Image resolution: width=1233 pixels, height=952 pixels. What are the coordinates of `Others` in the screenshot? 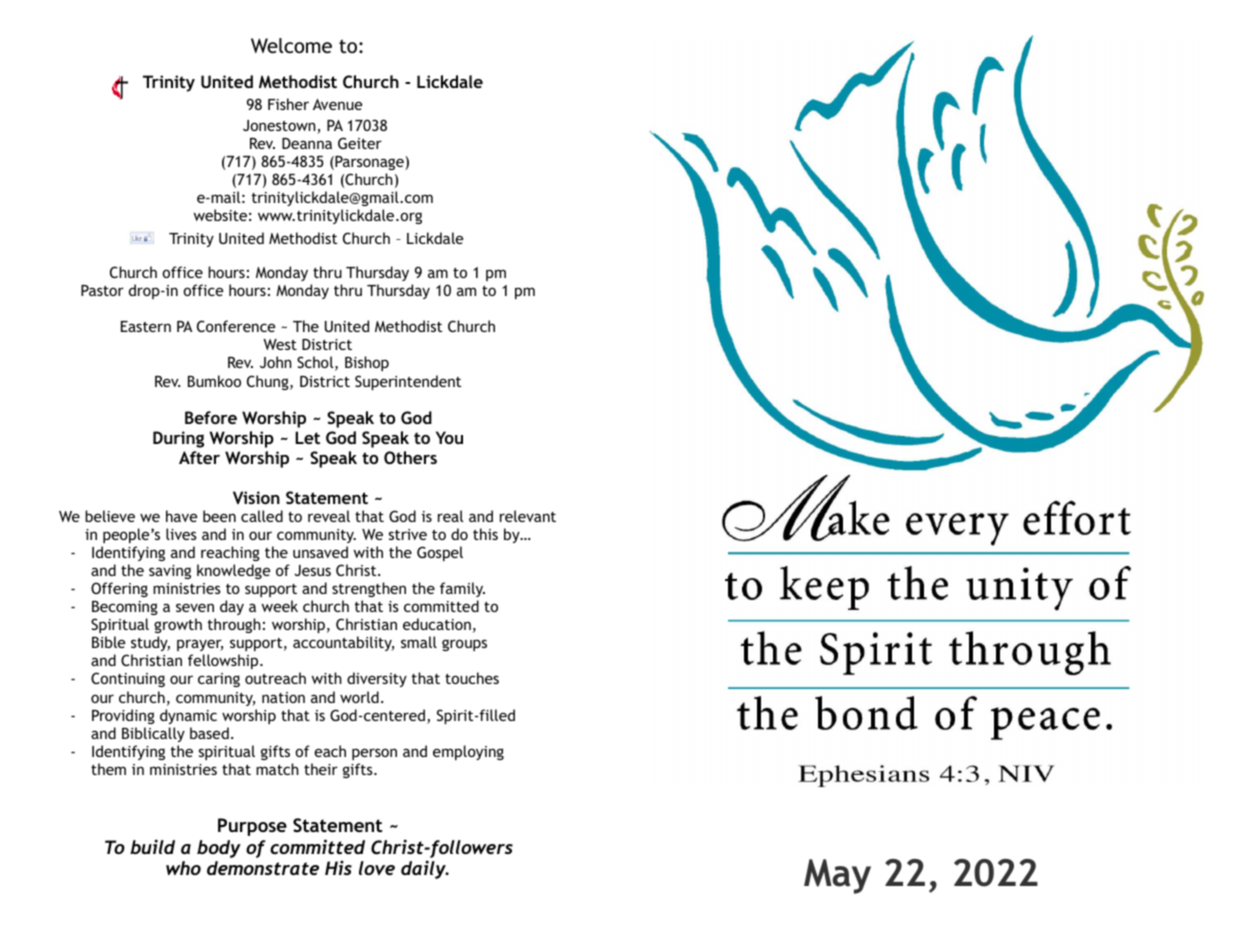 It's located at (410, 457).
